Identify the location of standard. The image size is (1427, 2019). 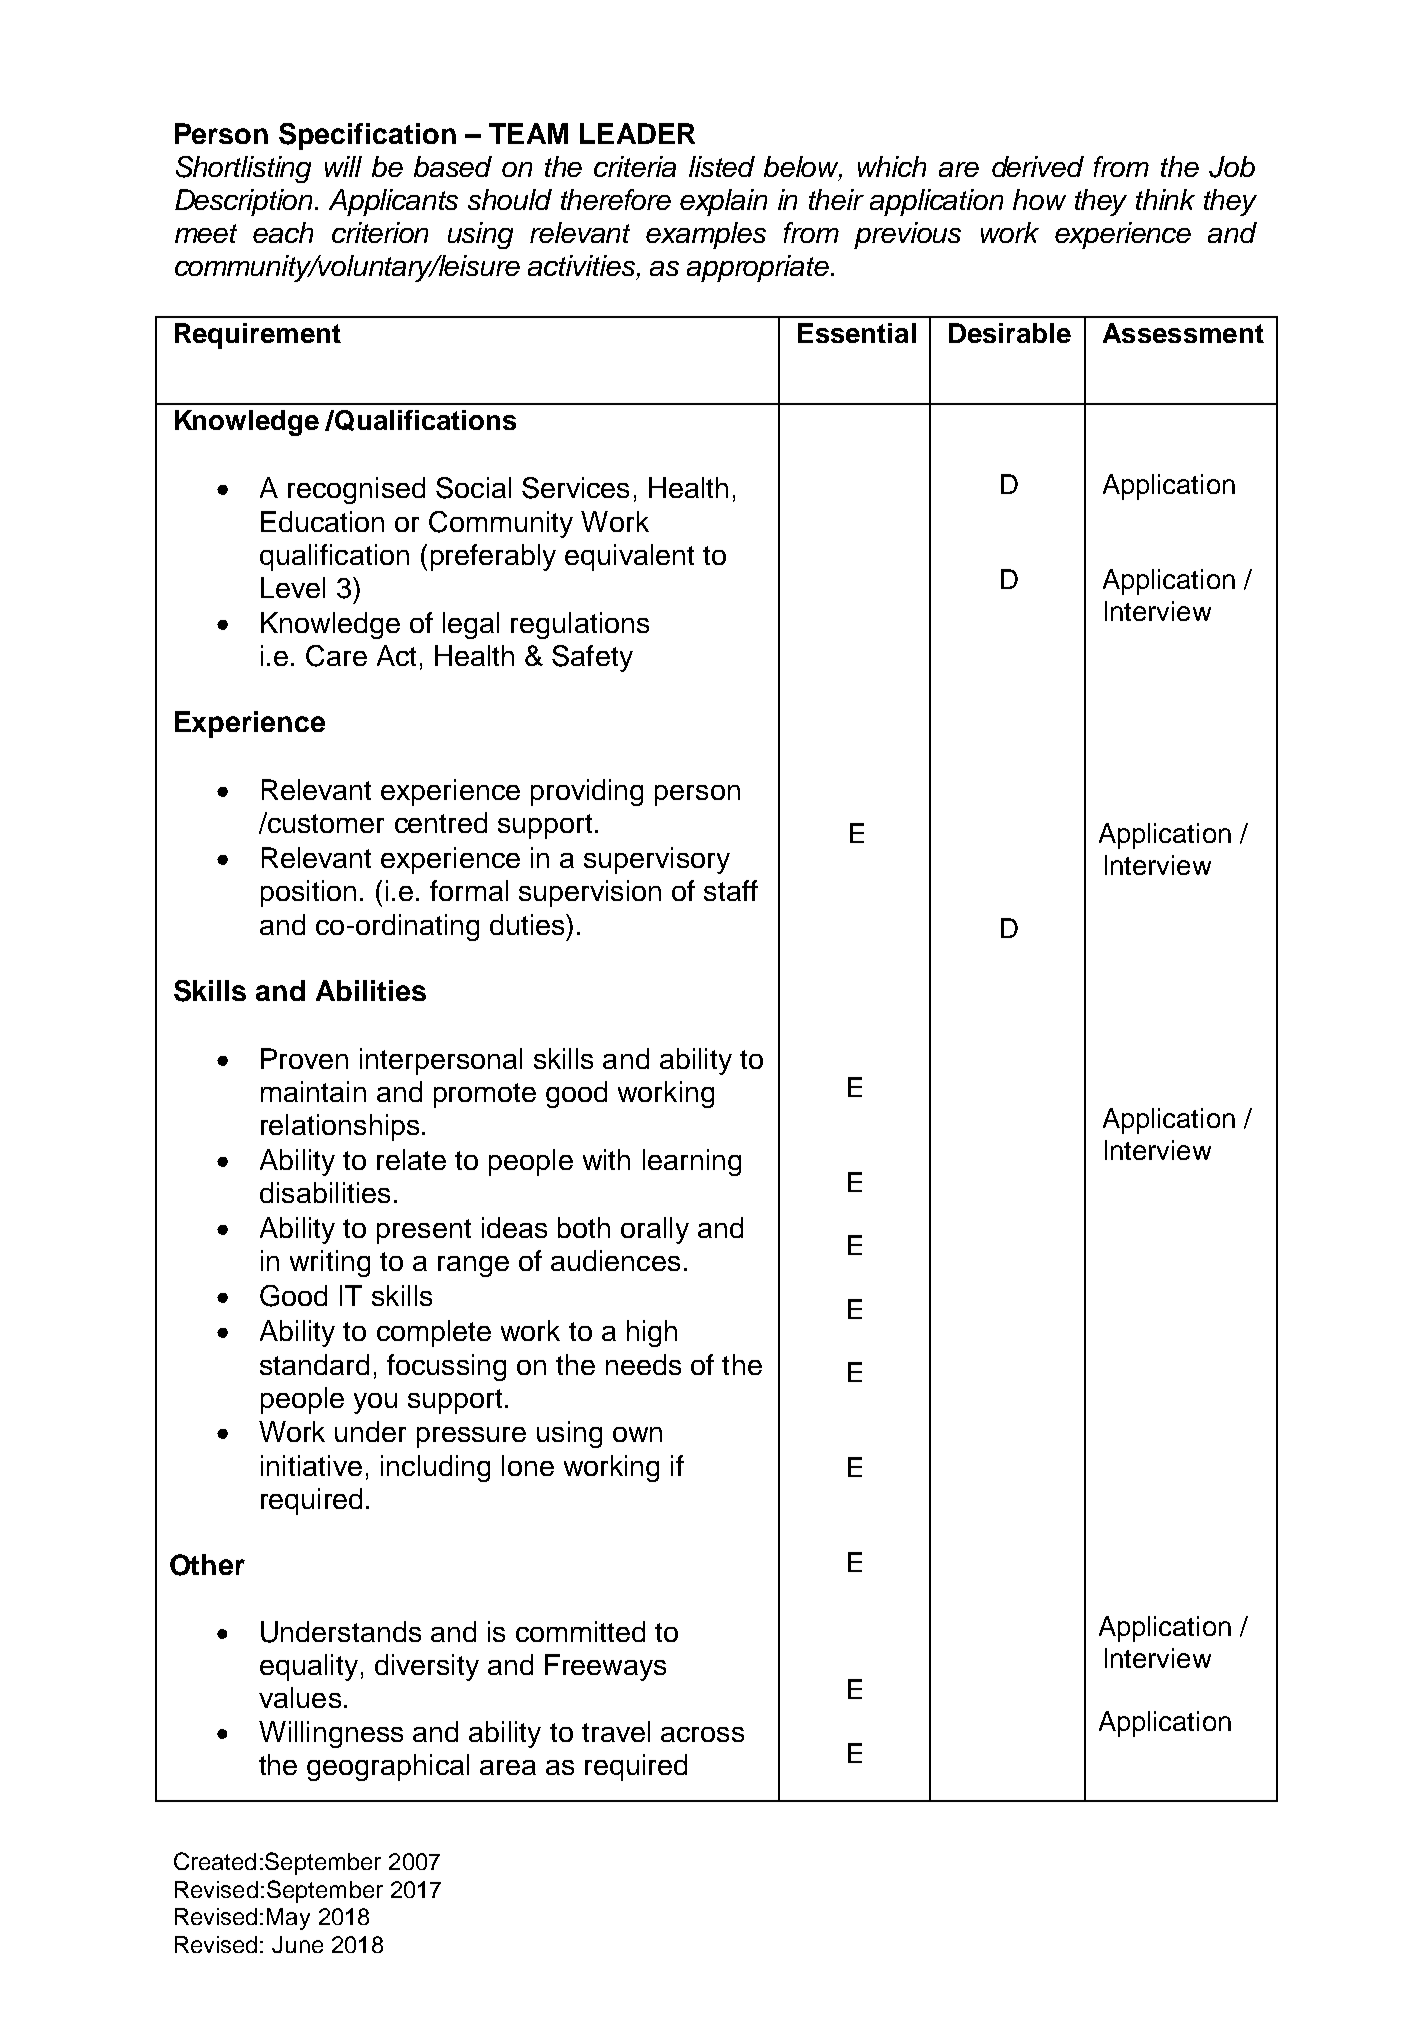
(314, 1364).
